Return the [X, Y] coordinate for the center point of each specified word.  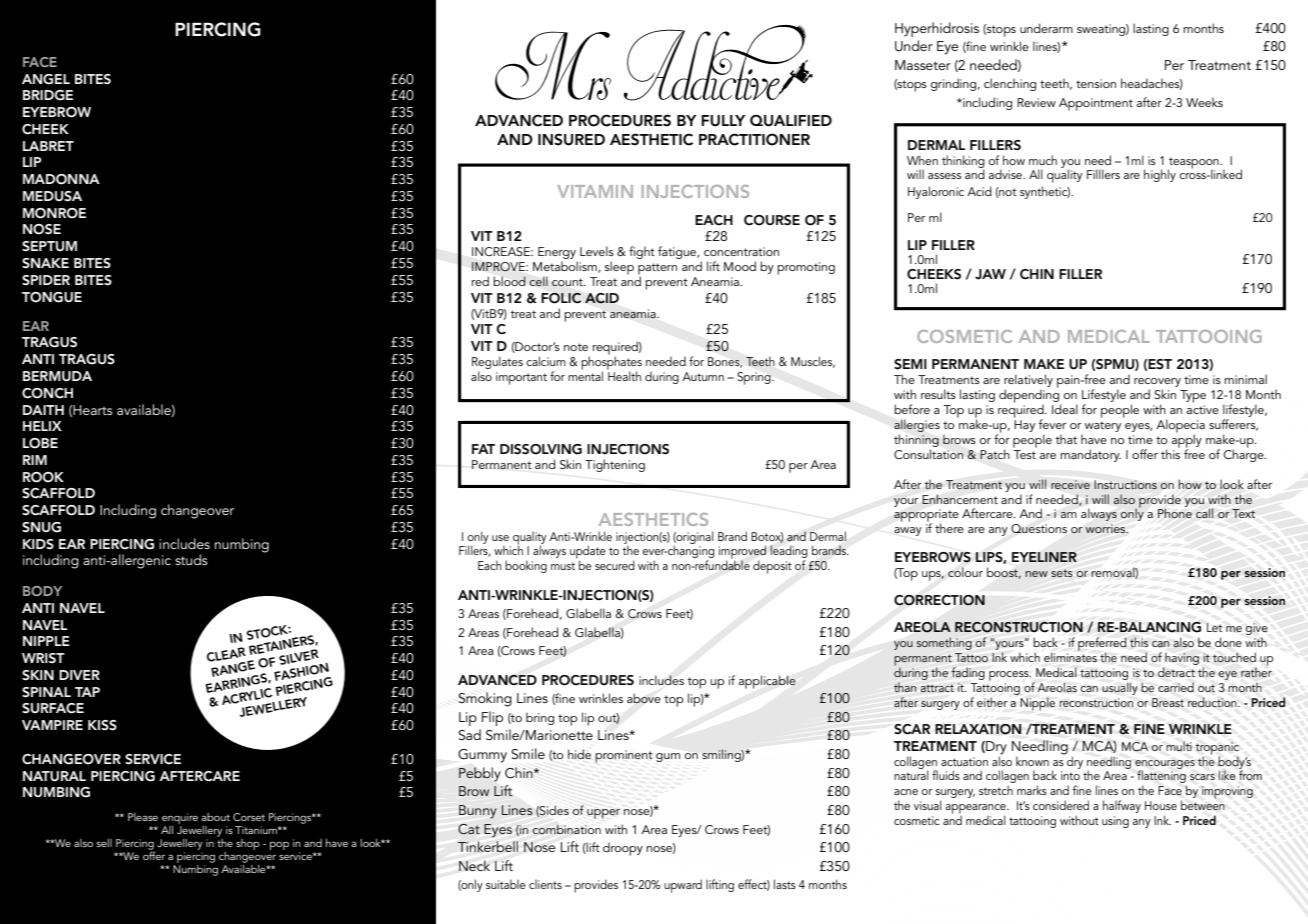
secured [615, 565]
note [576, 347]
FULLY [723, 121]
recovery [1157, 384]
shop [248, 844]
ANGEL [46, 79]
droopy [623, 849]
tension [1096, 83]
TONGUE [52, 297]
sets [1062, 573]
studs [191, 559]
